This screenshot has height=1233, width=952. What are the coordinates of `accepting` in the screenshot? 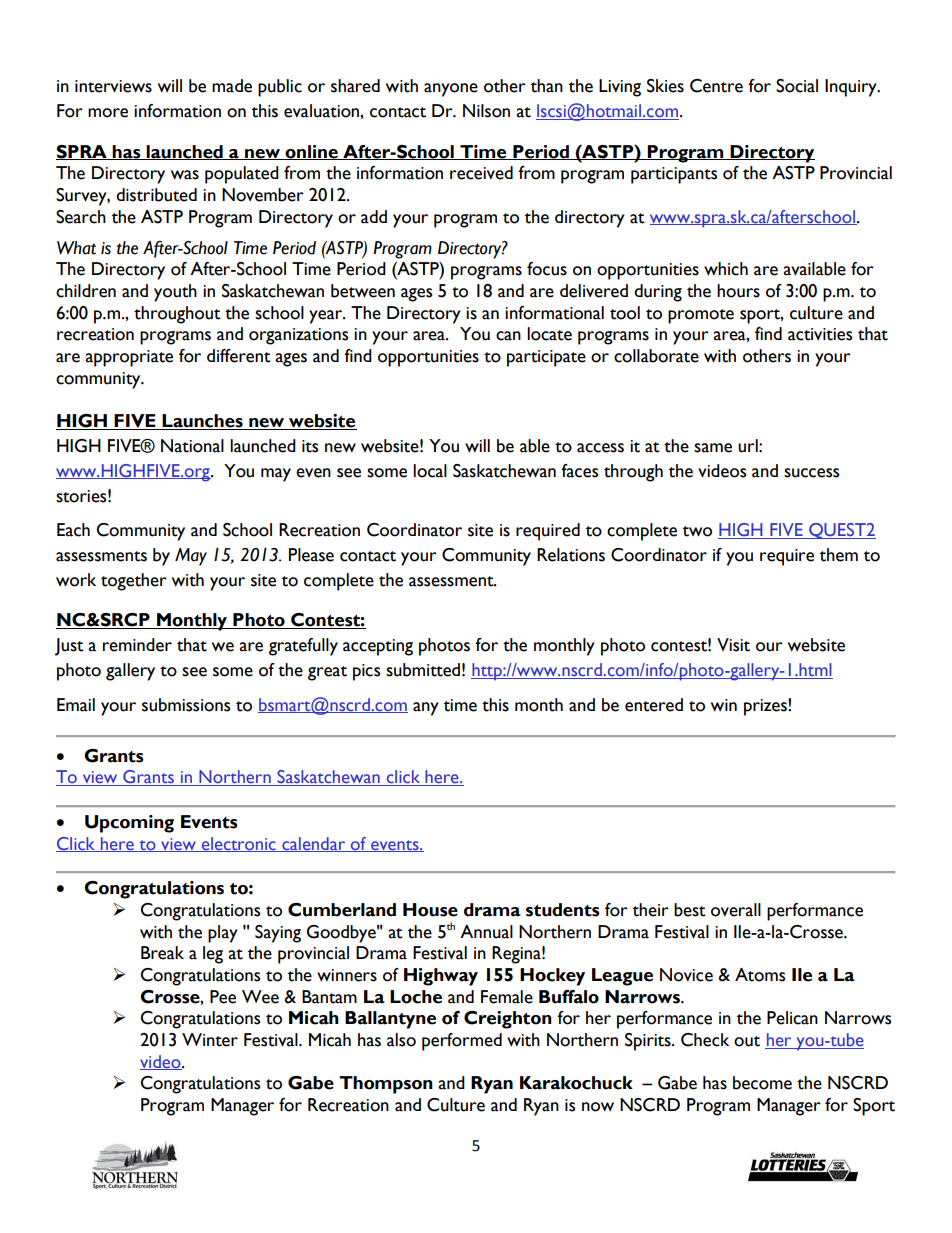 It's located at (378, 647).
